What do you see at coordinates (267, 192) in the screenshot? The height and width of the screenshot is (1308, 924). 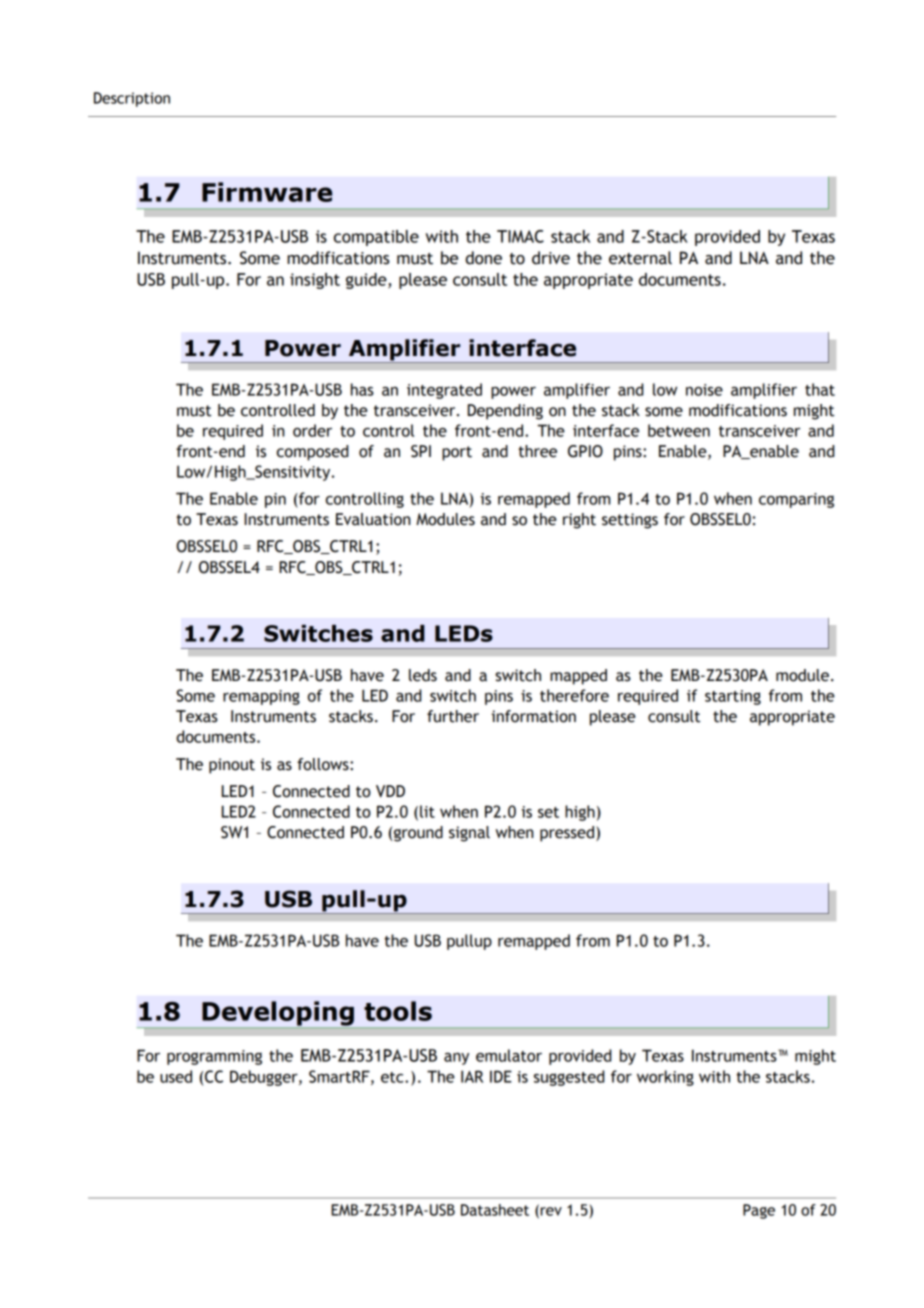 I see `Firmware` at bounding box center [267, 192].
